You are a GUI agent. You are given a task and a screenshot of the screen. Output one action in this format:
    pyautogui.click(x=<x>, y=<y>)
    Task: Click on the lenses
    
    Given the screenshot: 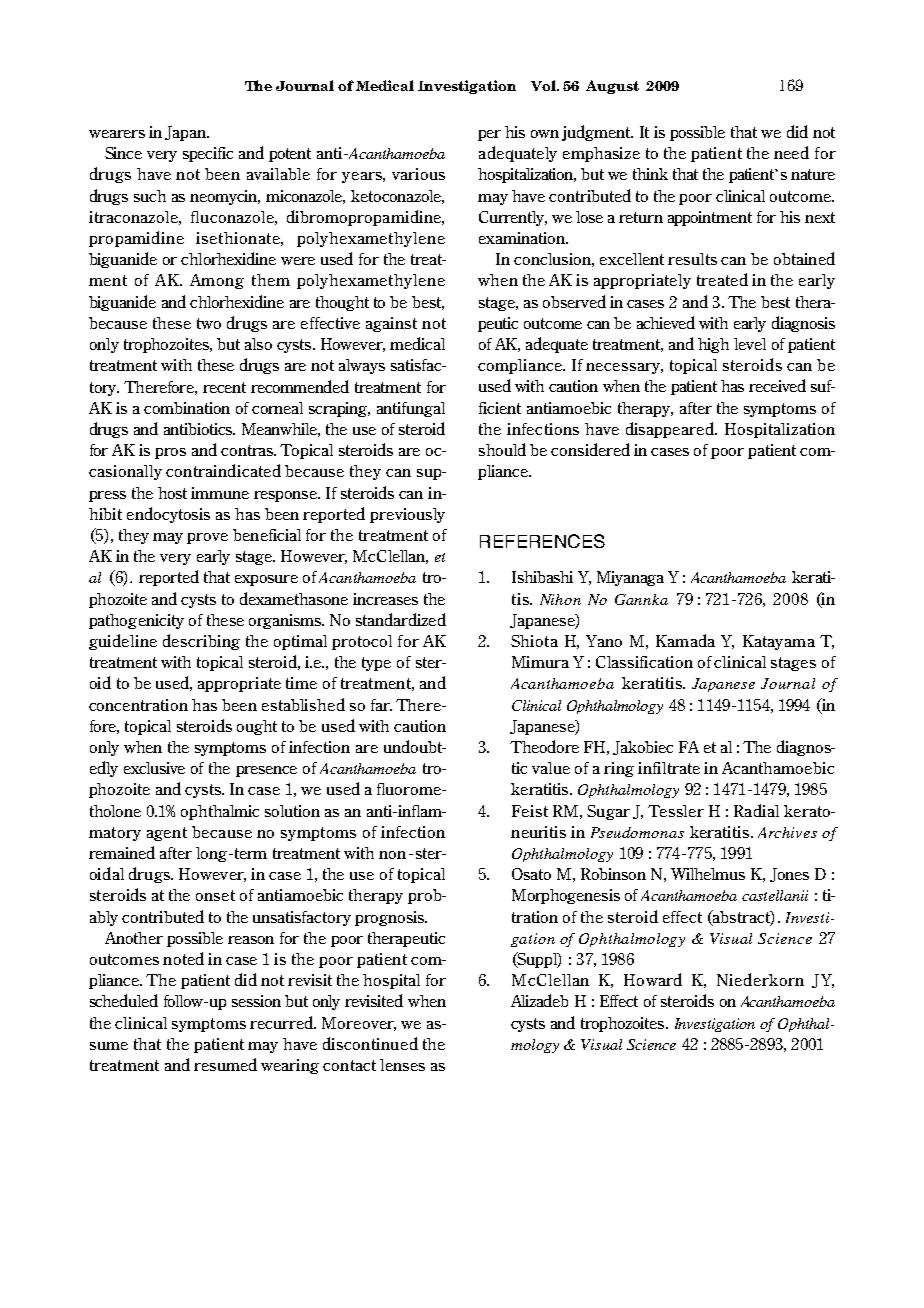 What is the action you would take?
    pyautogui.click(x=402, y=1065)
